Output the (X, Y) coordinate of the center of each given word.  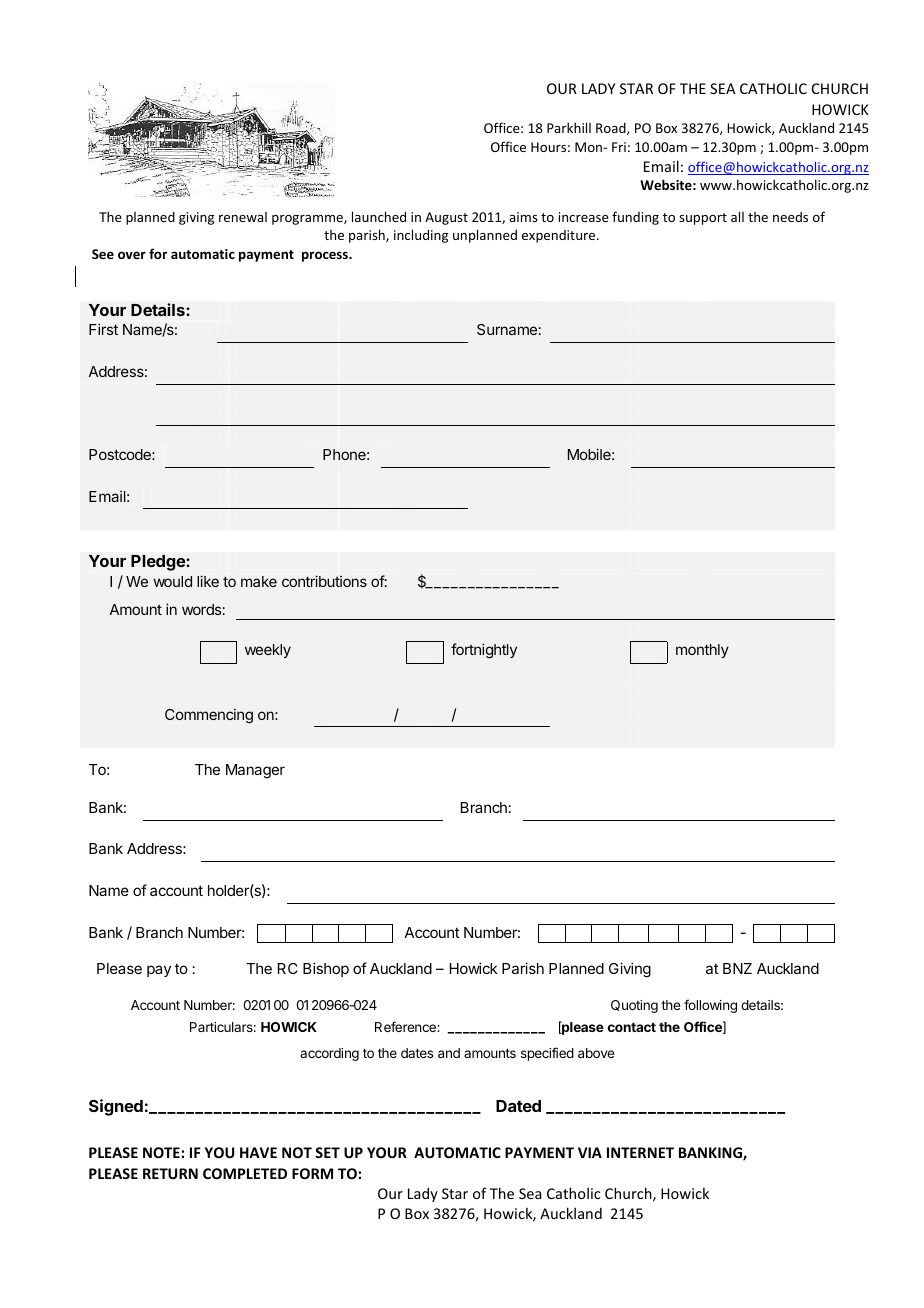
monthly (702, 651)
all (737, 216)
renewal (243, 217)
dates (417, 1053)
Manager (255, 771)
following (710, 1006)
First (103, 329)
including (421, 236)
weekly (268, 651)
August (446, 218)
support (703, 219)
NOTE (161, 1152)
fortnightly (484, 651)
